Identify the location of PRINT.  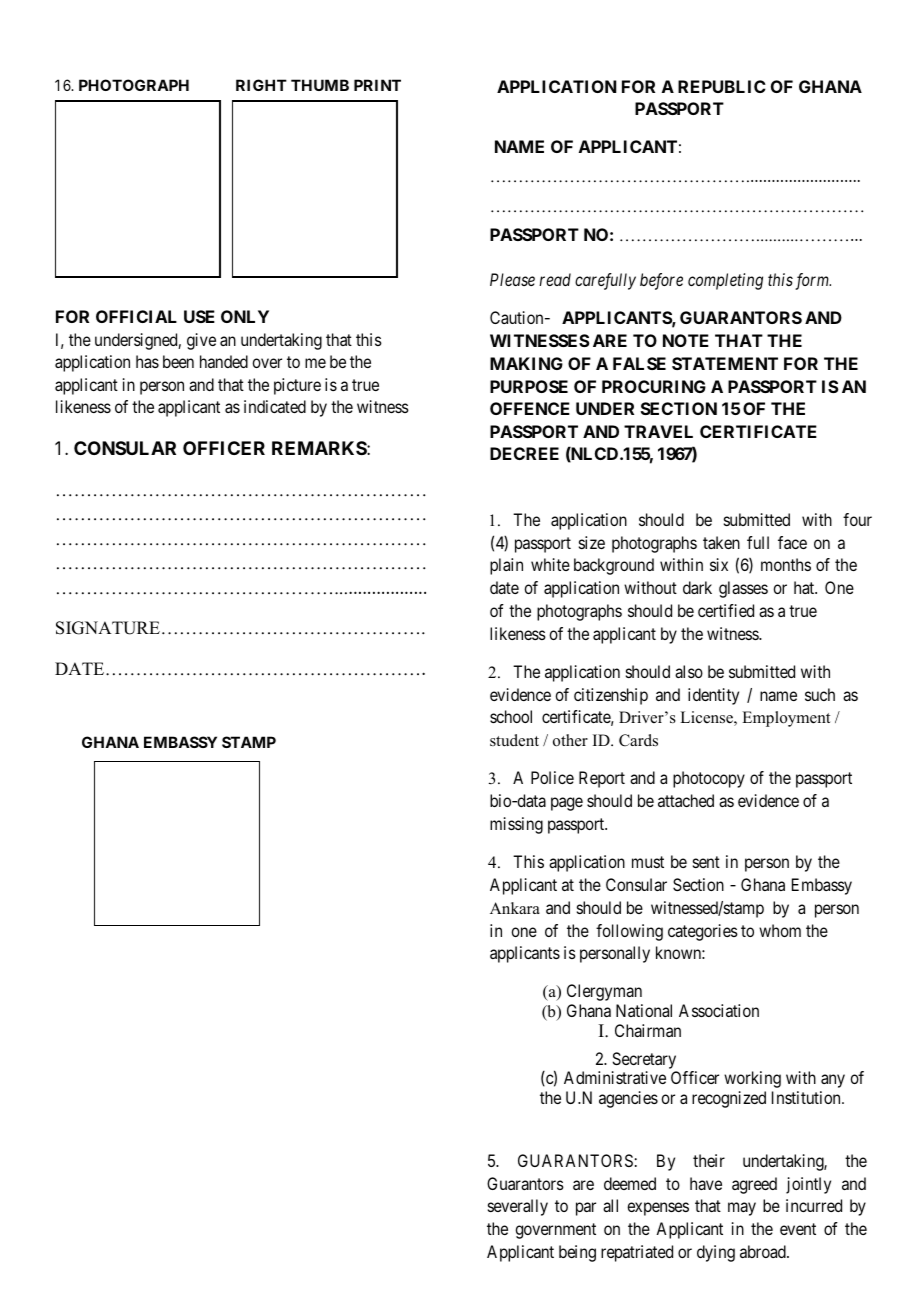
(377, 85).
